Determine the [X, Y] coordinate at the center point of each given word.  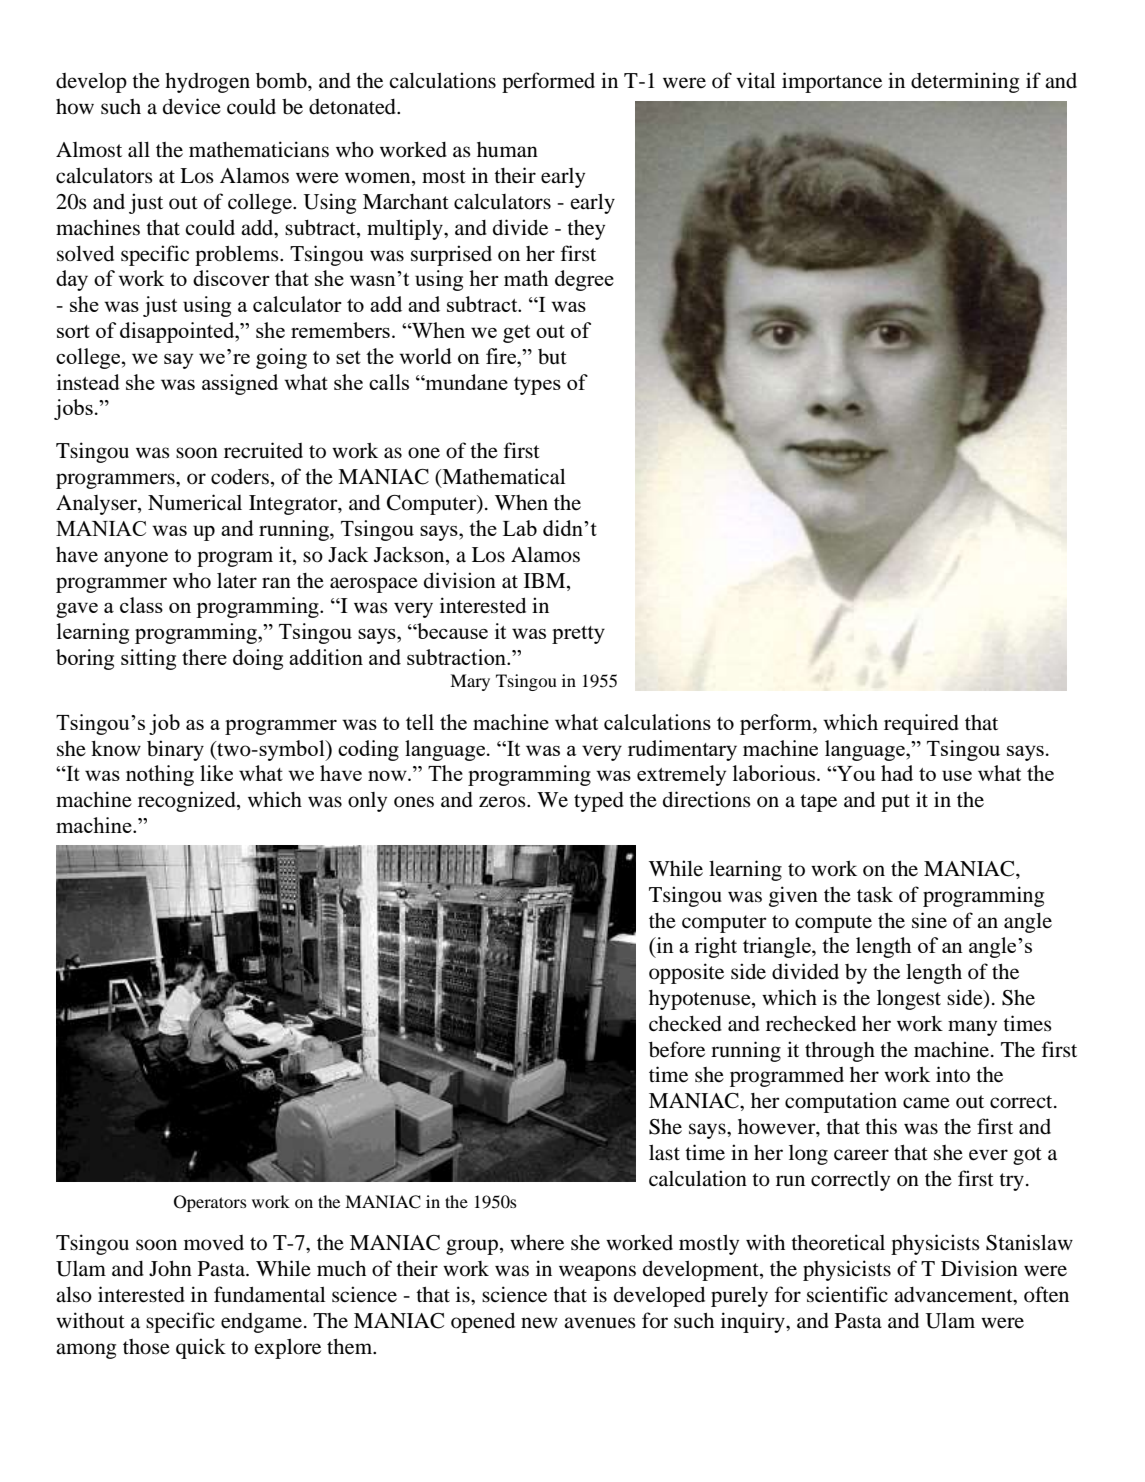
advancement [954, 1296]
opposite [686, 973]
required [921, 724]
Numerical [195, 502]
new [539, 1322]
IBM [546, 580]
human [507, 150]
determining [965, 82]
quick [201, 1348]
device [192, 106]
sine [929, 920]
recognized [188, 801]
